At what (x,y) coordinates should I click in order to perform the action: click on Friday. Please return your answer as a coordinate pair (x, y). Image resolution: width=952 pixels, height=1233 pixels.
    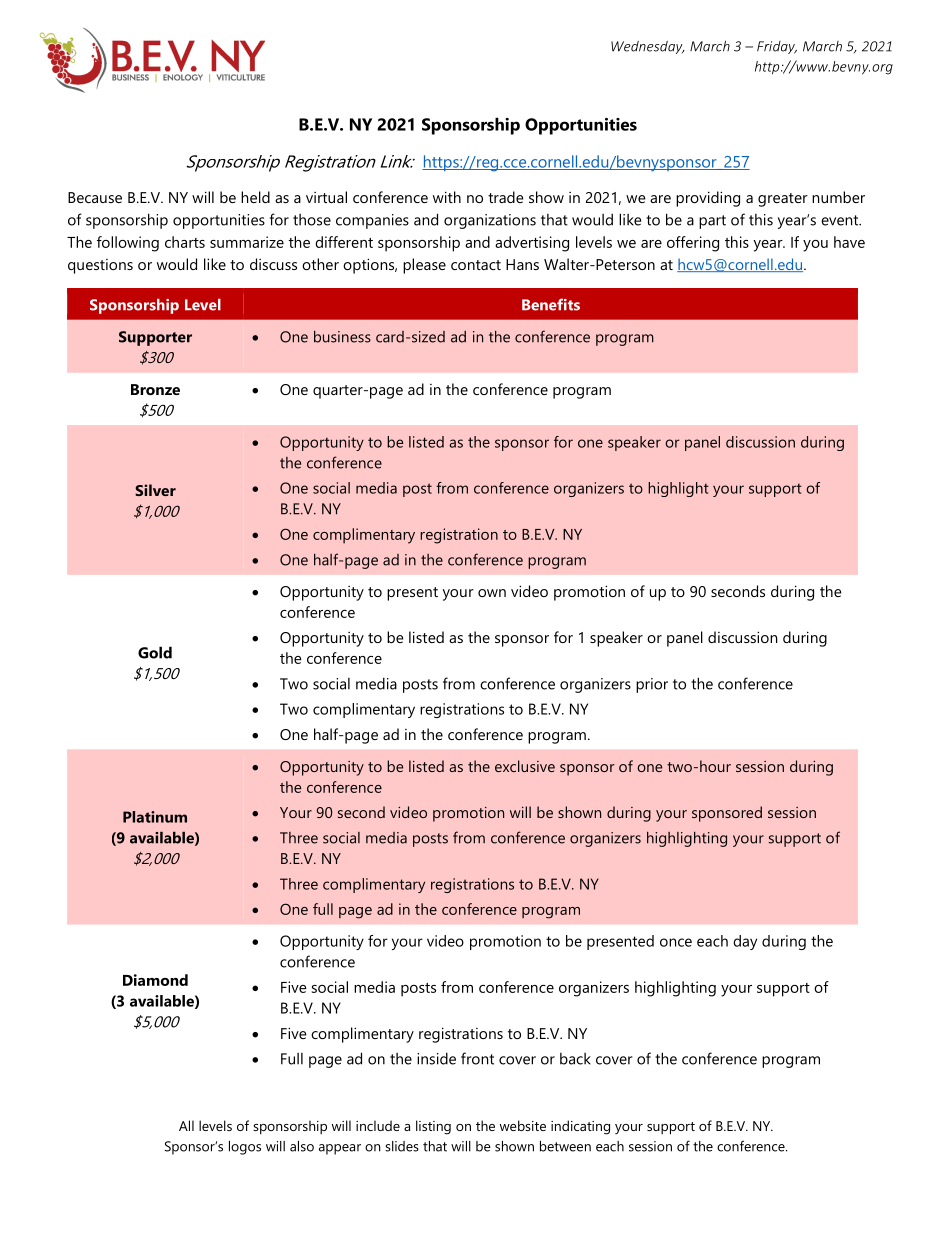
    Looking at the image, I should click on (777, 47).
